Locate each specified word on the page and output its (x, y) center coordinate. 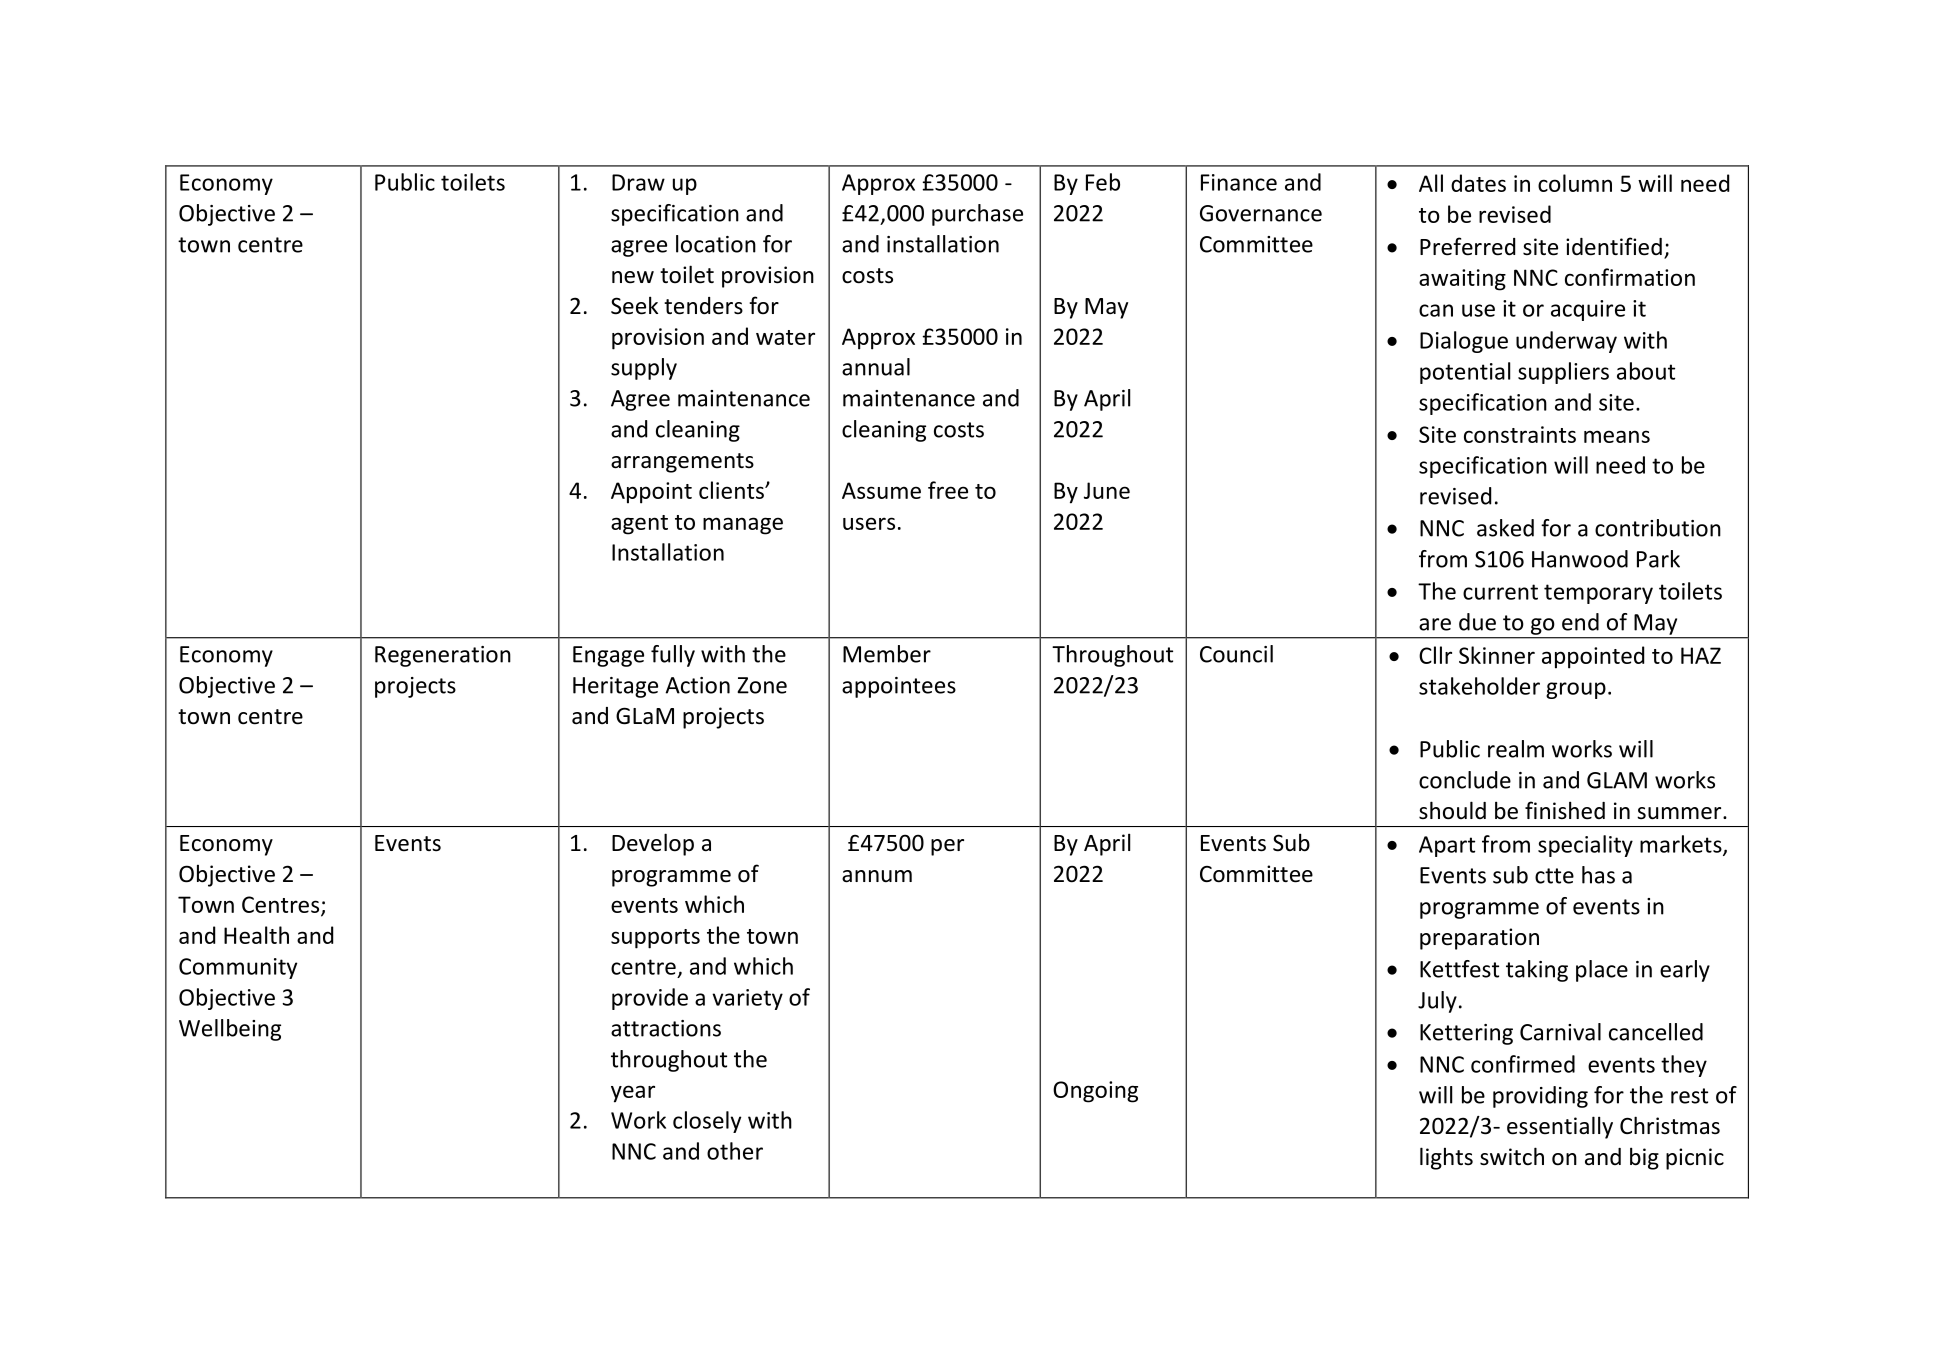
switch (1512, 1156)
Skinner (1497, 655)
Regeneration (443, 656)
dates (1478, 183)
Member (887, 654)
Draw (638, 182)
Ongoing (1095, 1092)
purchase (977, 215)
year (633, 1094)
